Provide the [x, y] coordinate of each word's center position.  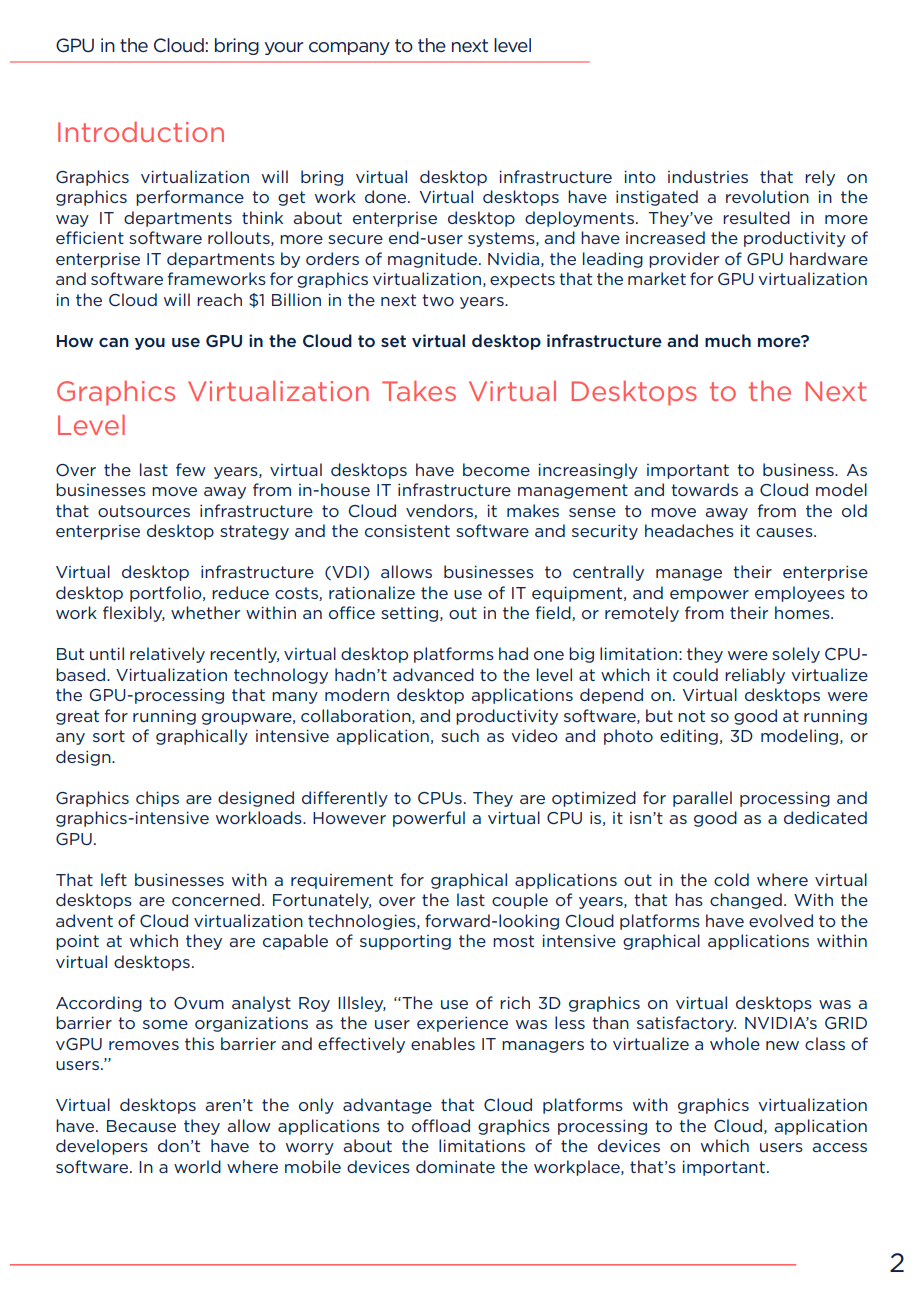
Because [141, 1126]
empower [709, 596]
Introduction [141, 131]
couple [520, 901]
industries [708, 176]
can [113, 342]
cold [731, 879]
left [114, 879]
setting [411, 614]
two [438, 300]
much [728, 340]
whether [205, 612]
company [349, 48]
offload [441, 1125]
